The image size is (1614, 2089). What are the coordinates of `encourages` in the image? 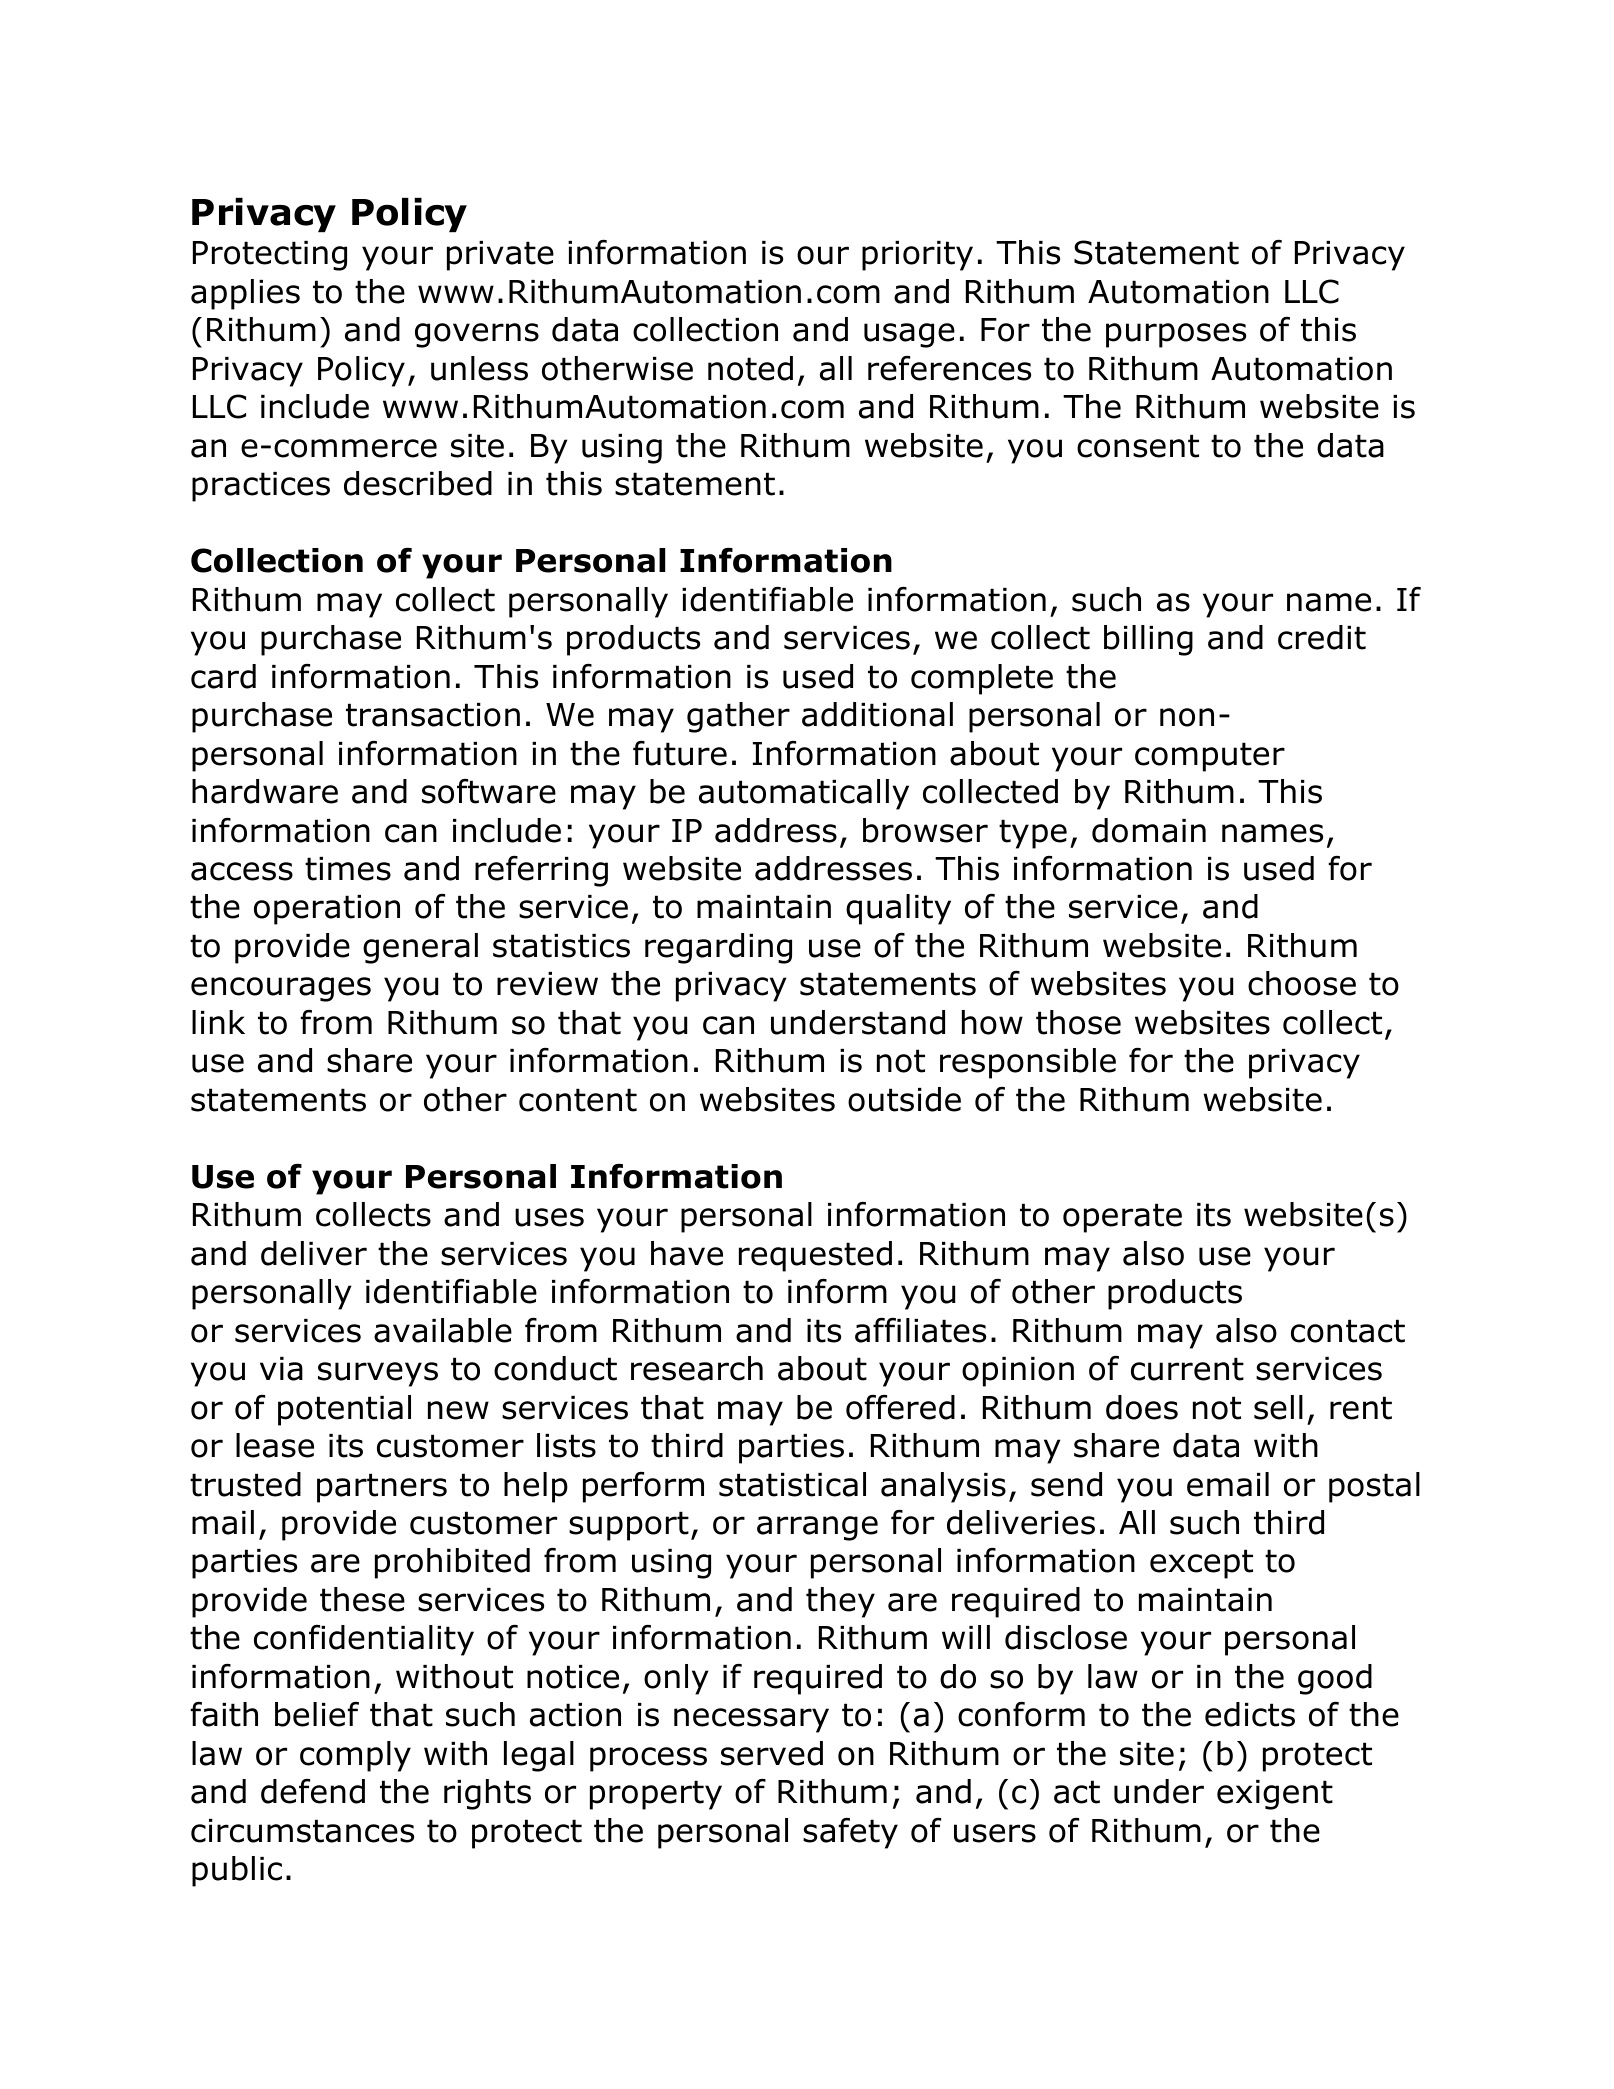 It's located at (281, 989).
